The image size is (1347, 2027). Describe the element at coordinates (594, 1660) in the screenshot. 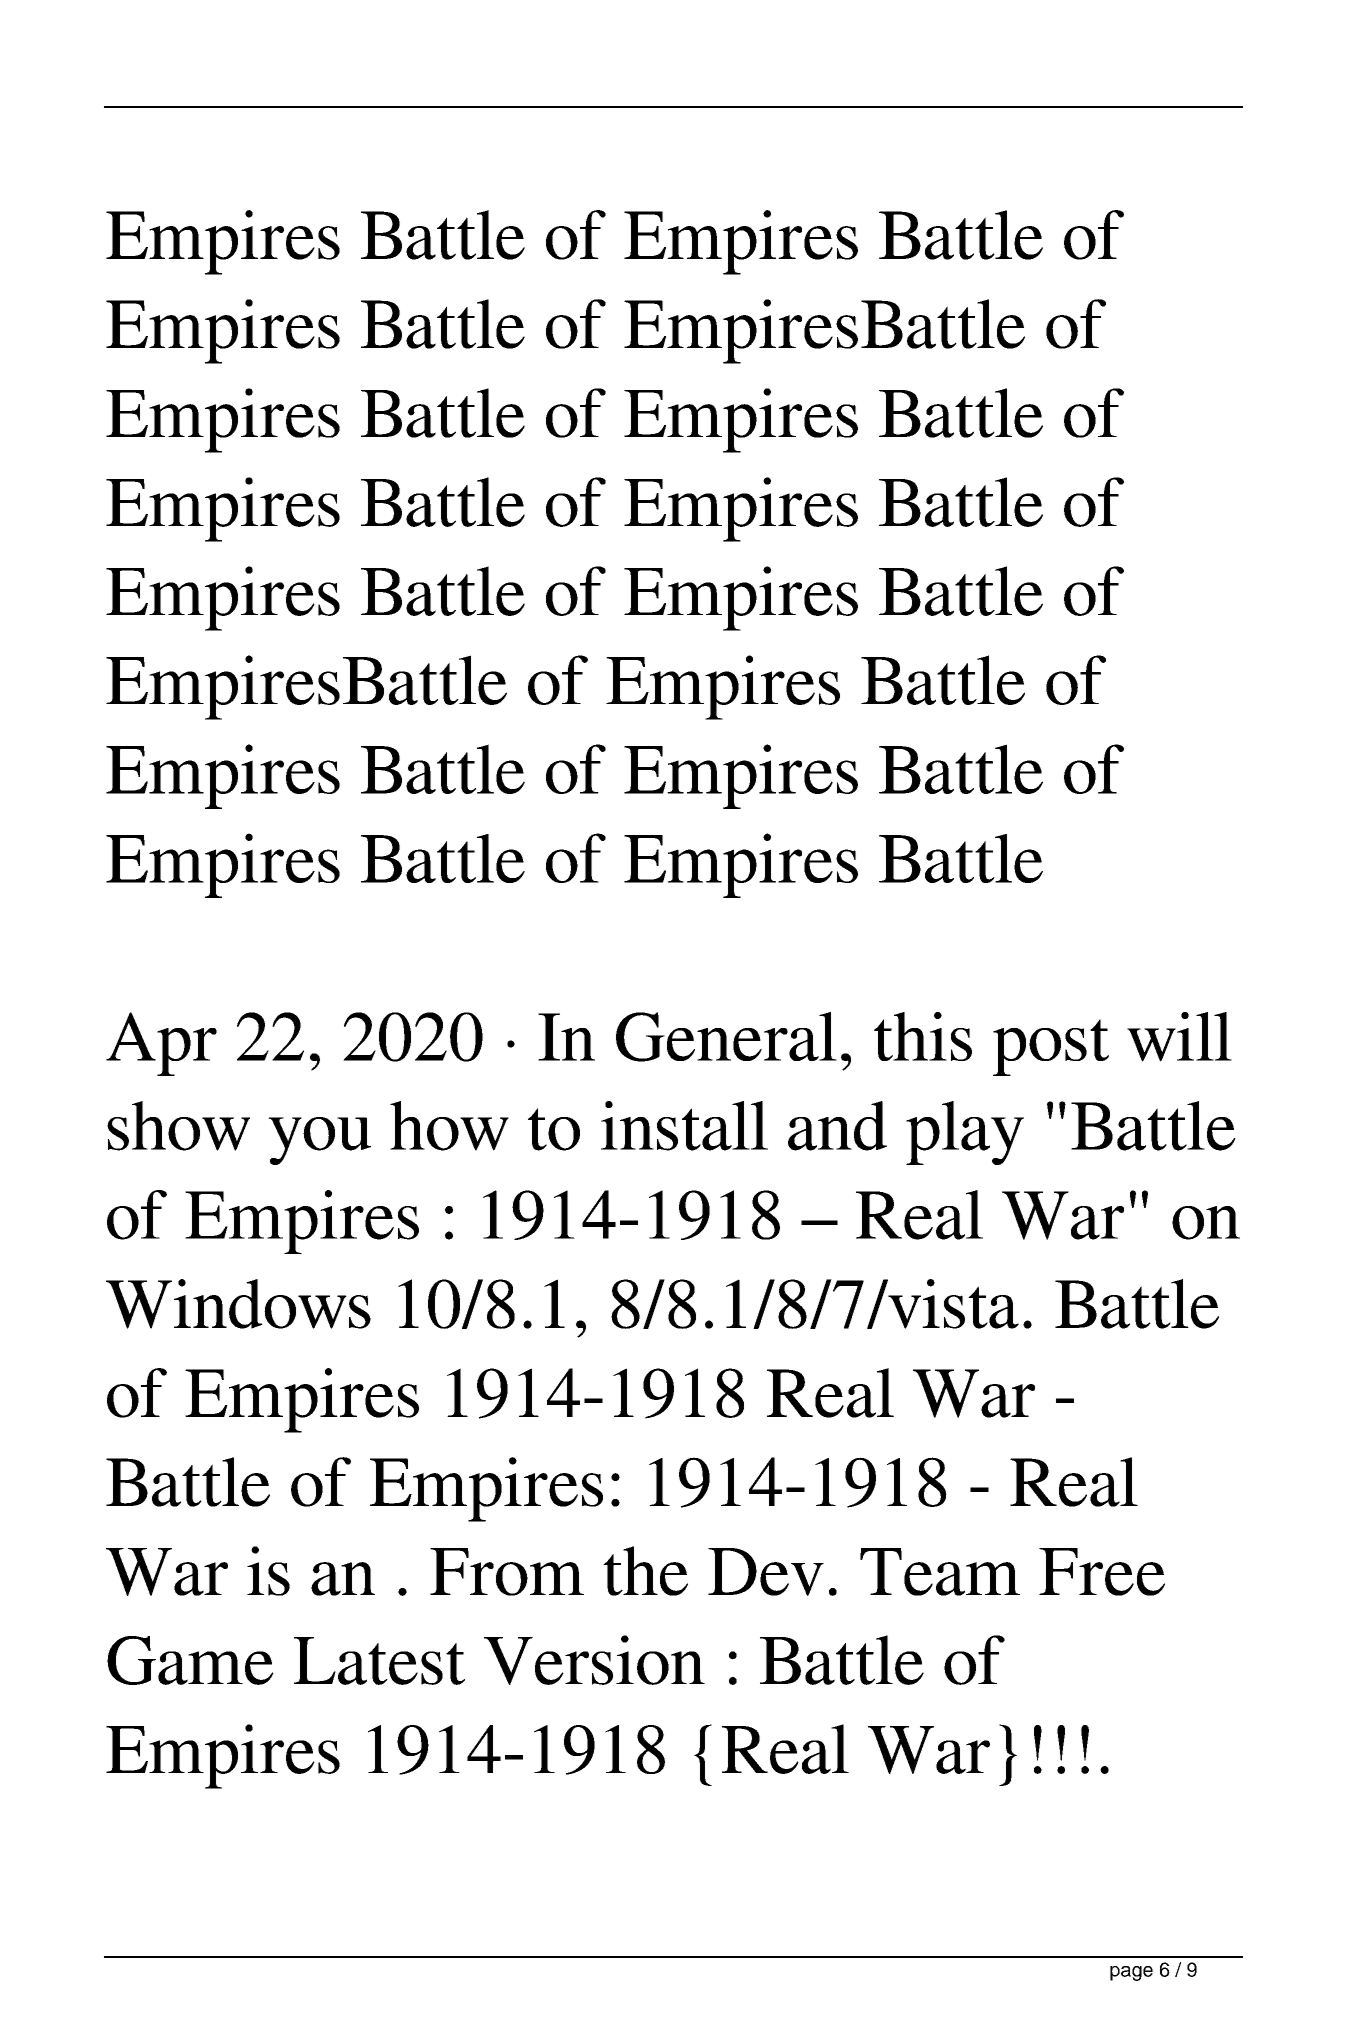

I see `Version` at that location.
